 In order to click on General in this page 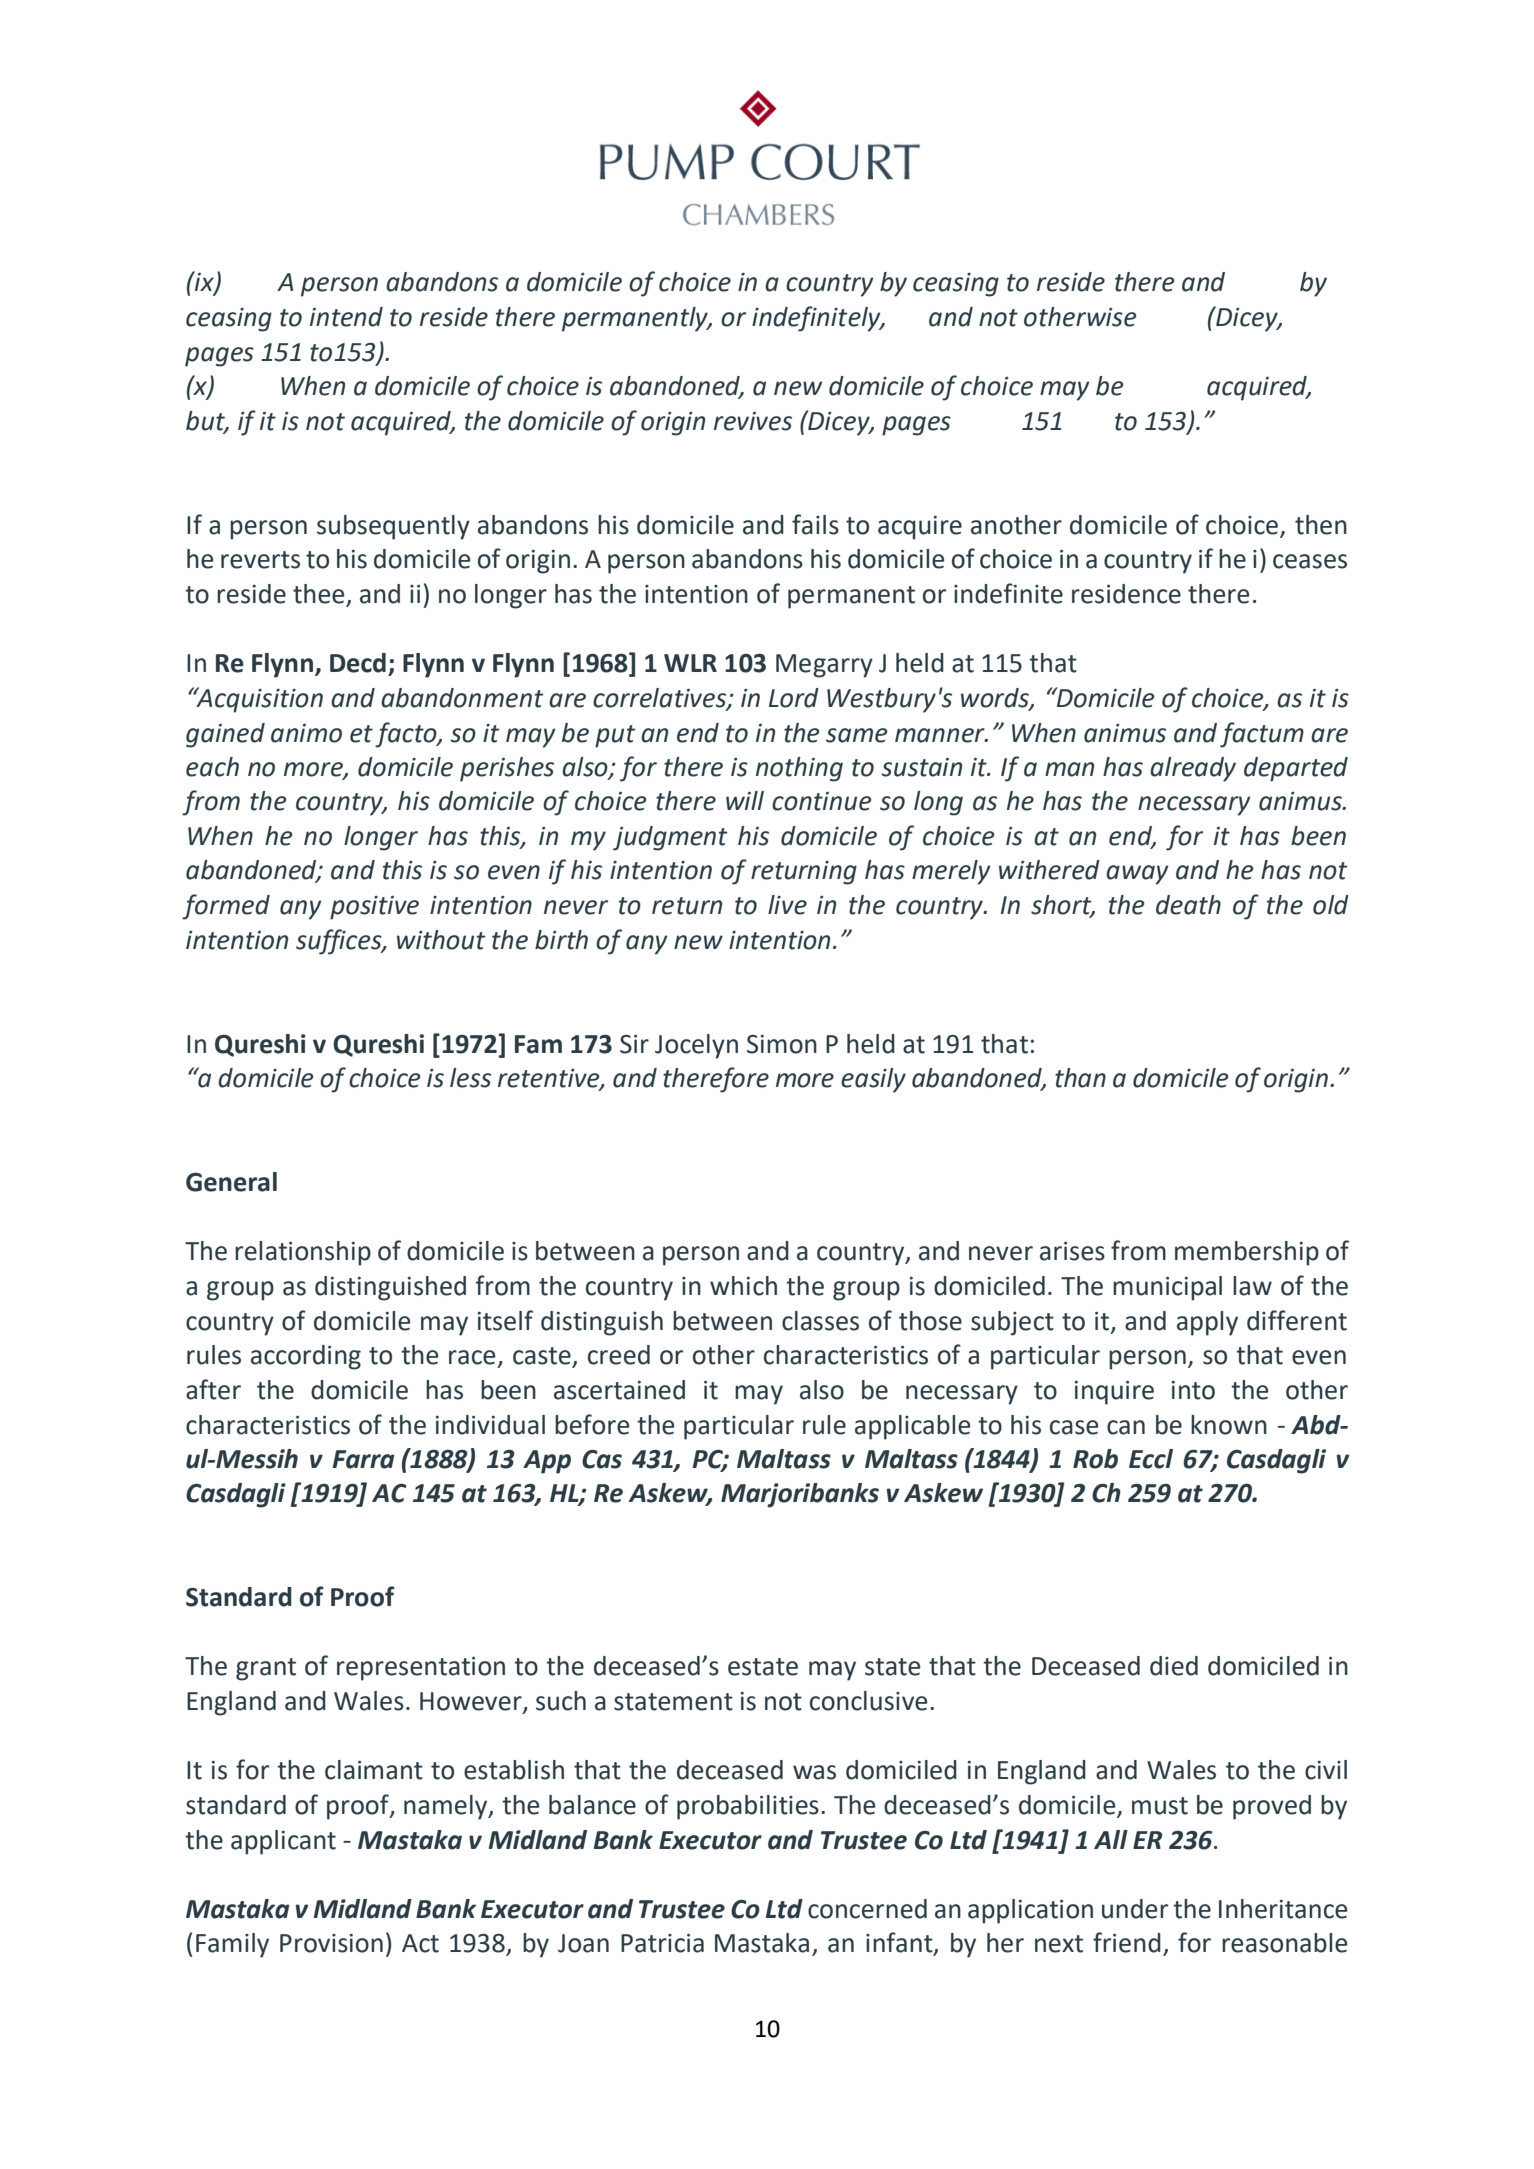, I will do `click(231, 1182)`.
